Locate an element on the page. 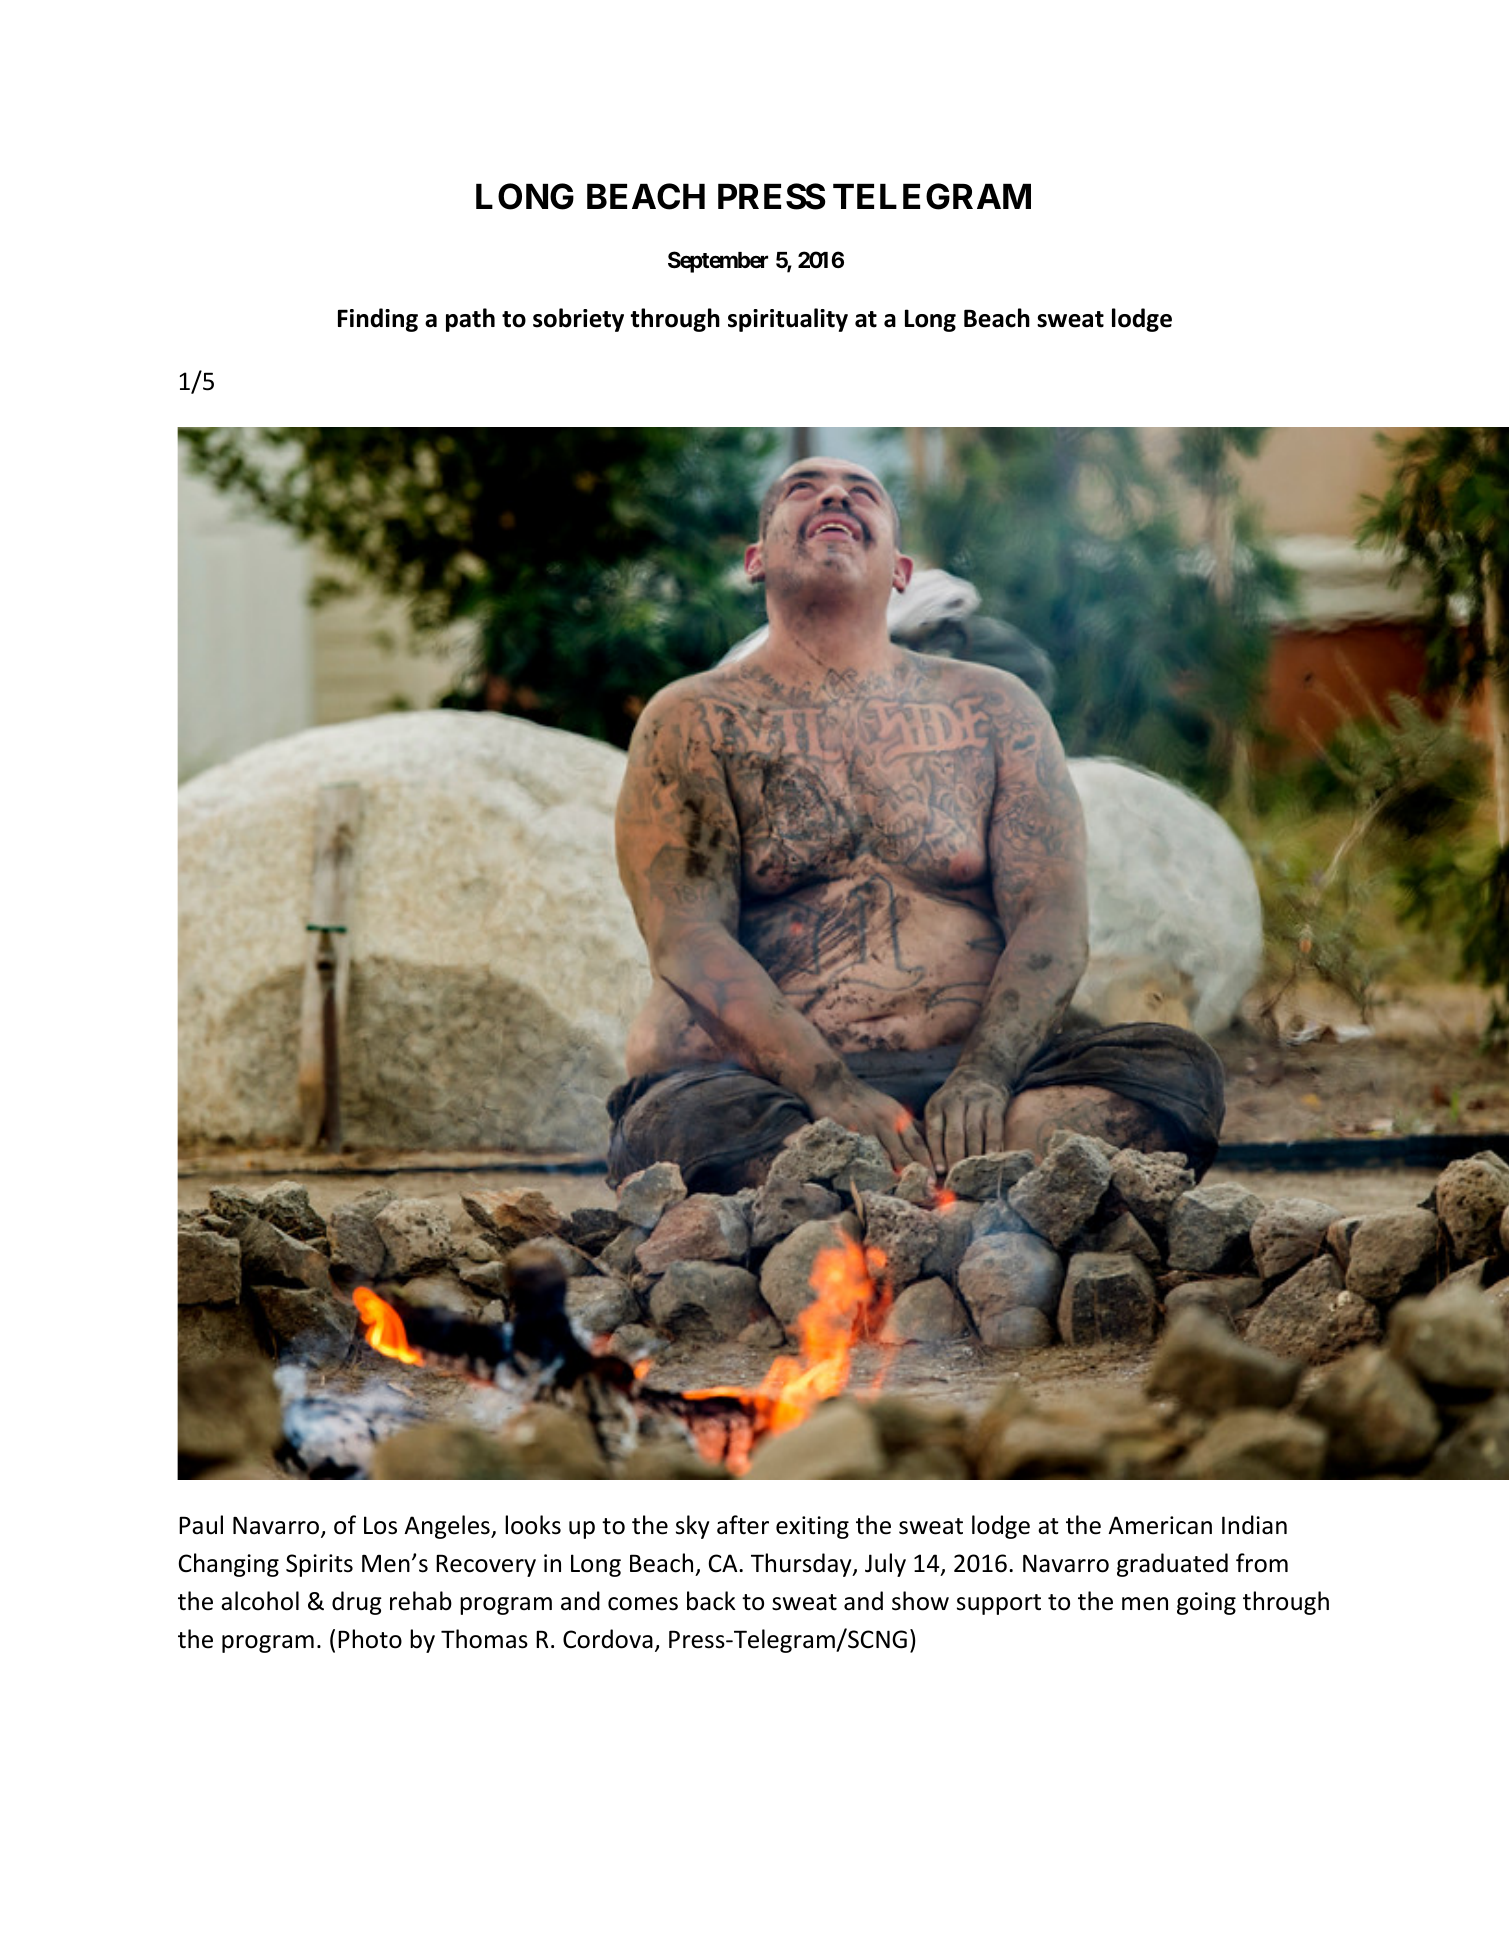 This image has height=1953, width=1509. drug is located at coordinates (357, 1603).
